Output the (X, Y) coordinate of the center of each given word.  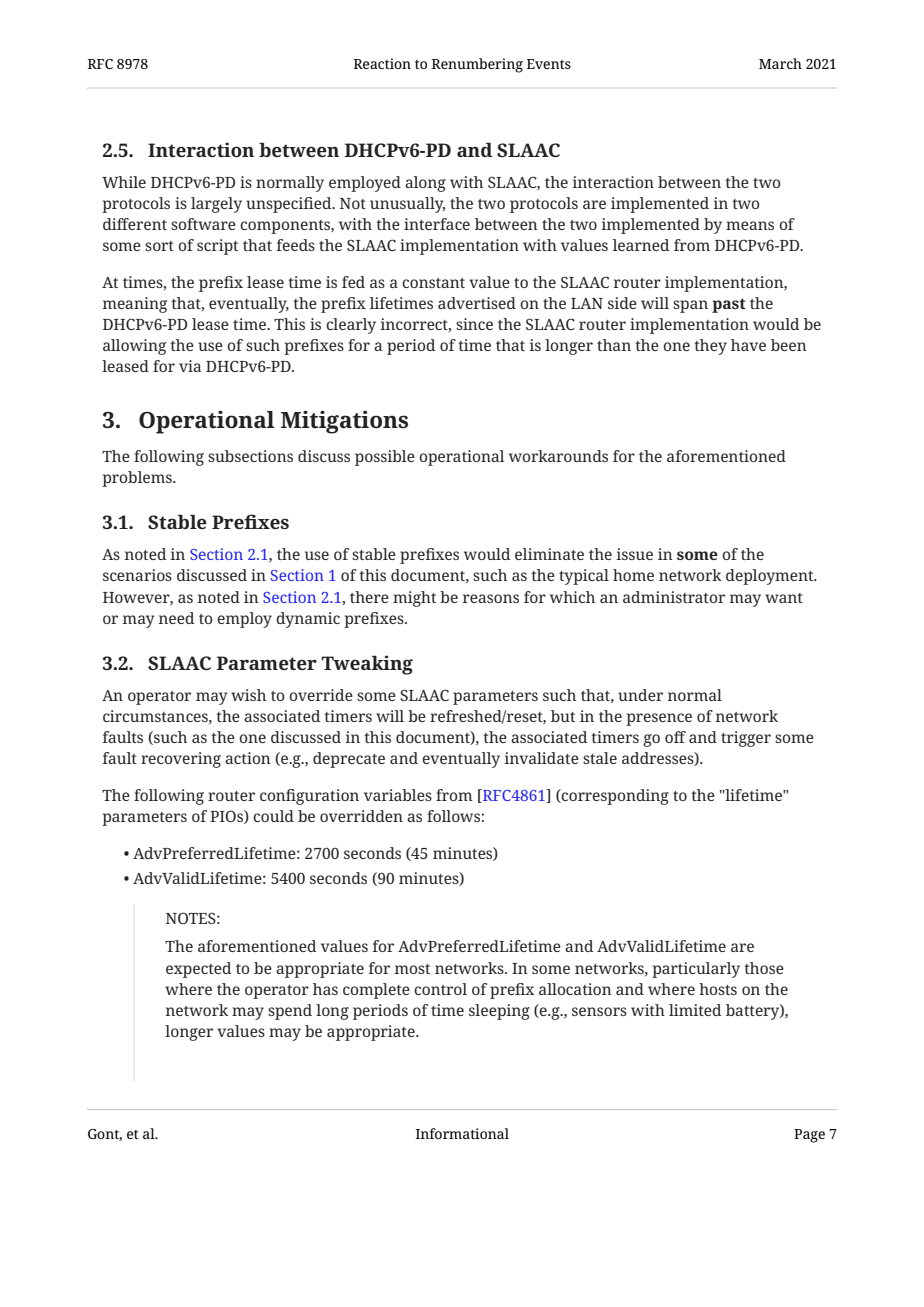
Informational (462, 1133)
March (780, 63)
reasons (491, 598)
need (177, 618)
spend (290, 1012)
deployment (771, 577)
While (124, 182)
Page (809, 1136)
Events (549, 64)
